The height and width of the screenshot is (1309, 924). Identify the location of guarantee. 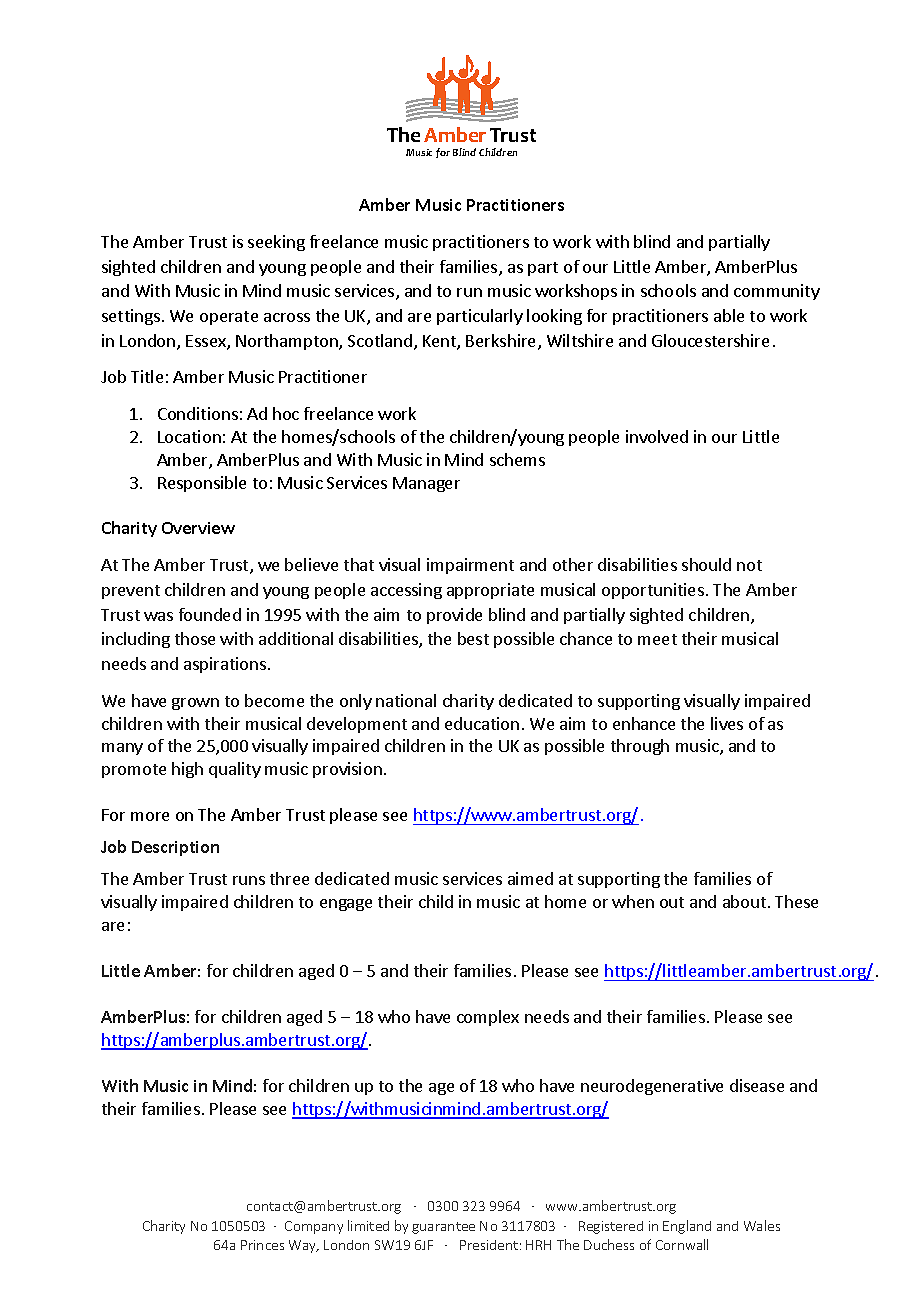
(443, 1228).
